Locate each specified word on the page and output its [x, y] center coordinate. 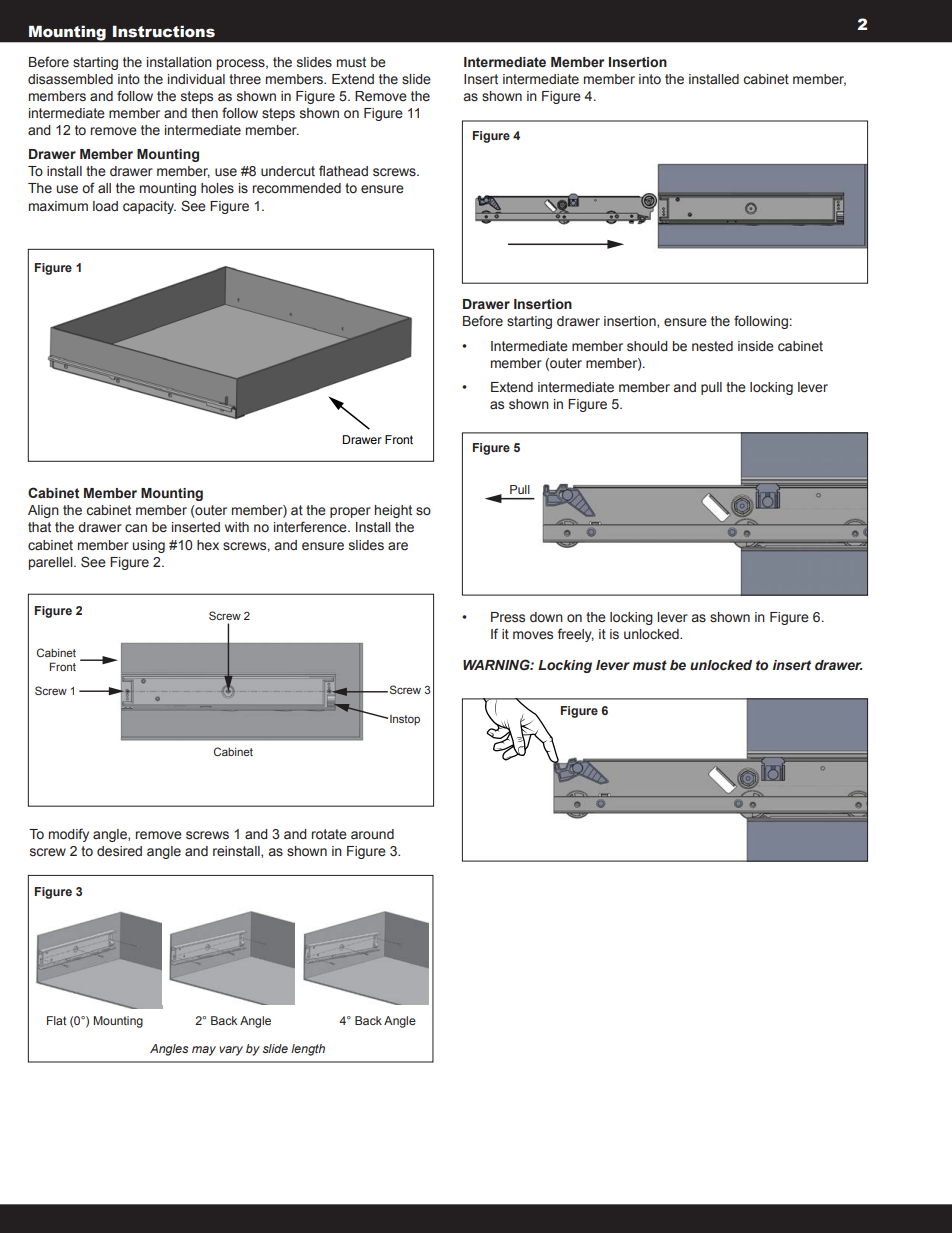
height [393, 511]
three [245, 79]
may [204, 1051]
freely [576, 635]
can [136, 528]
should [647, 346]
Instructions [164, 31]
